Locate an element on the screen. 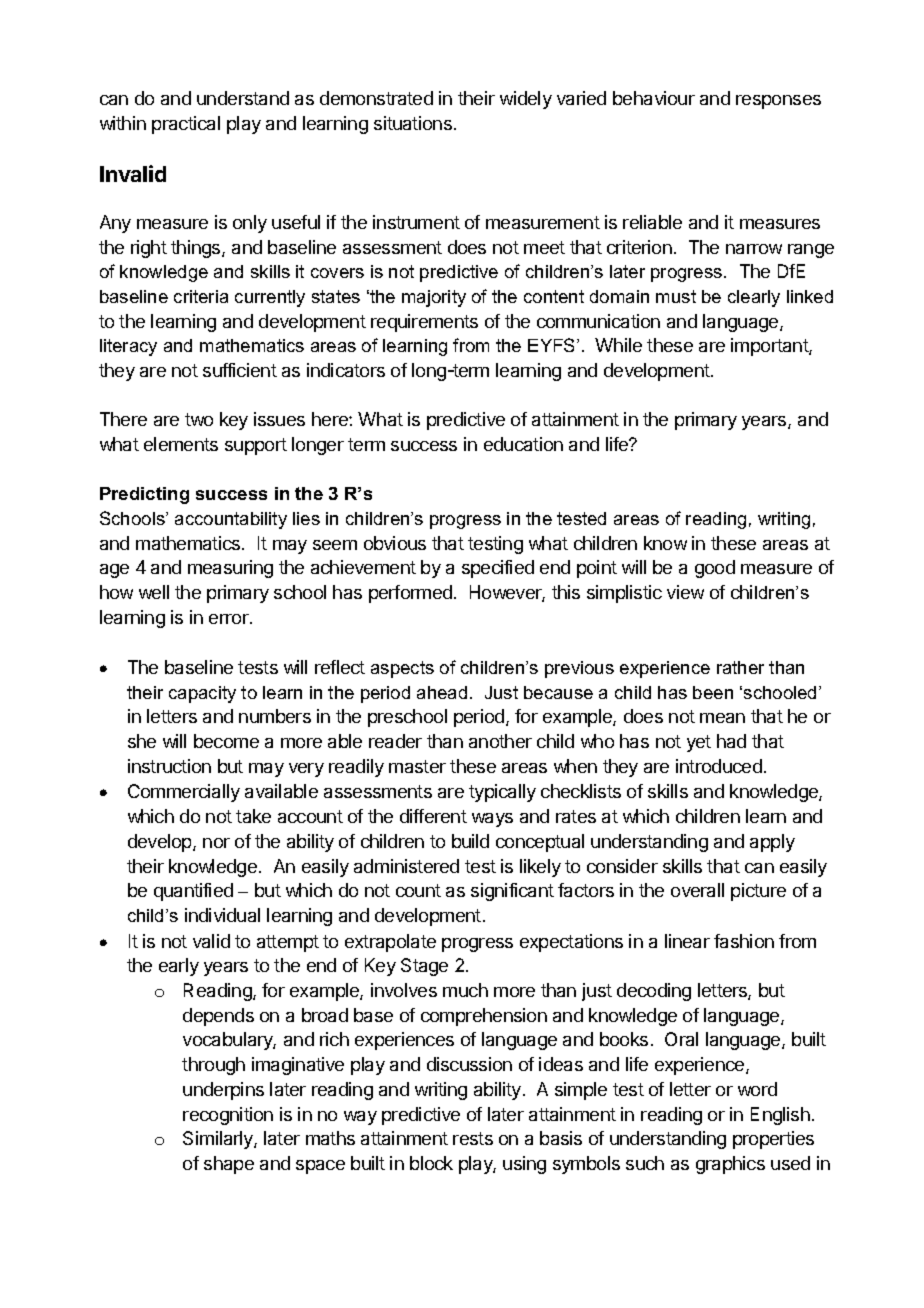  recognition is located at coordinates (228, 1116).
